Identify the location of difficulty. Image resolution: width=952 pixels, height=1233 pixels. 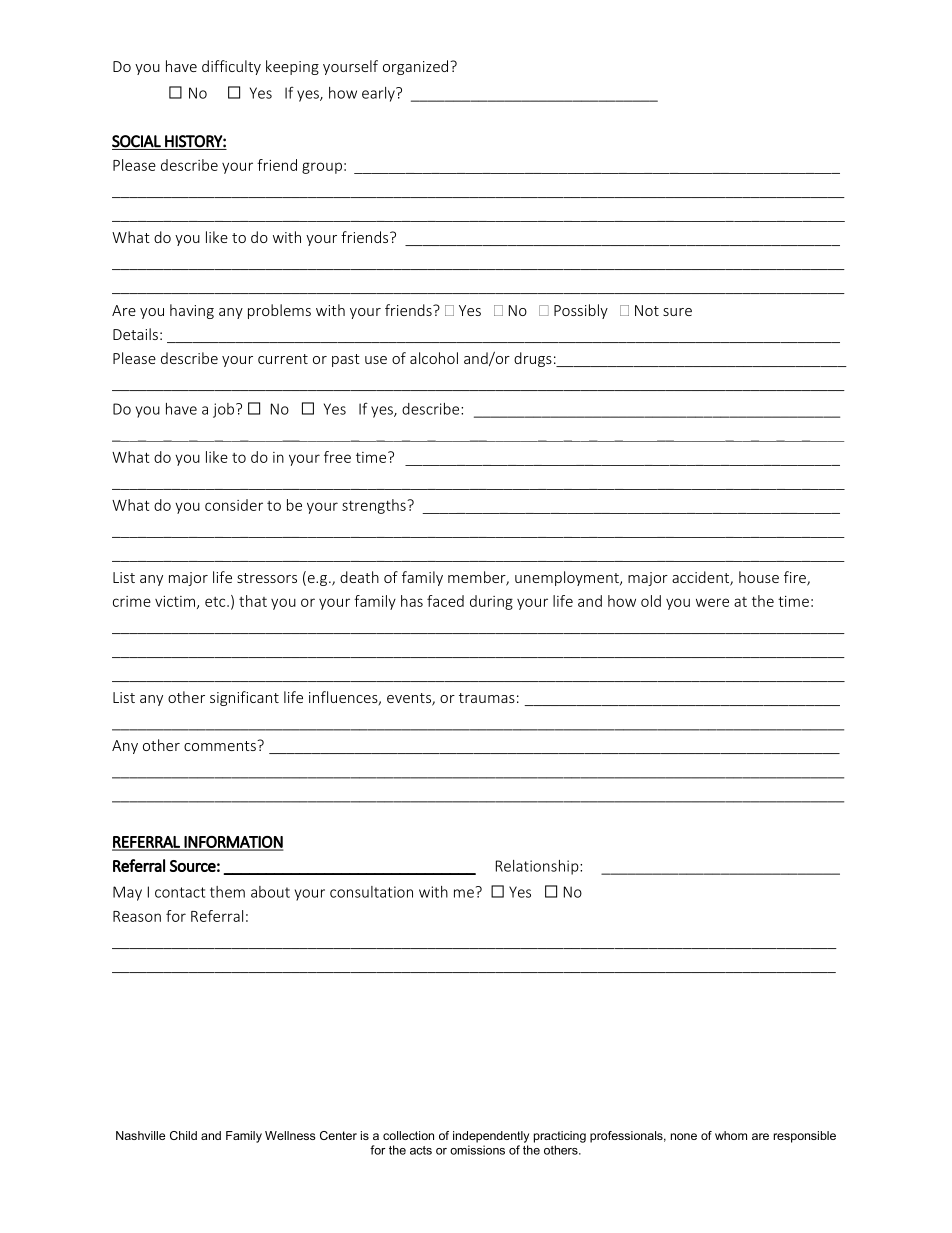
(231, 67).
